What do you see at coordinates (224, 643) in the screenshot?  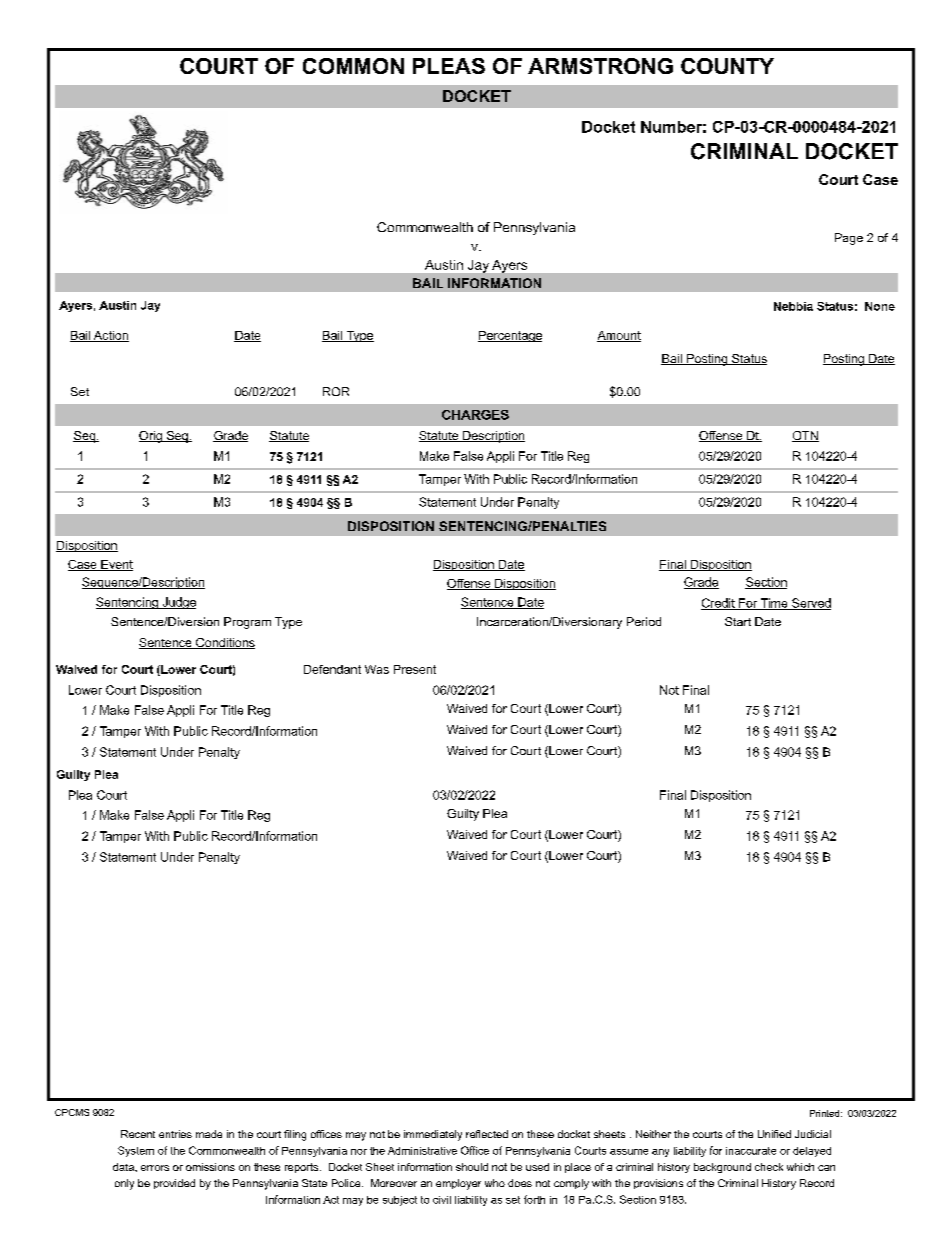 I see `Conditions` at bounding box center [224, 643].
